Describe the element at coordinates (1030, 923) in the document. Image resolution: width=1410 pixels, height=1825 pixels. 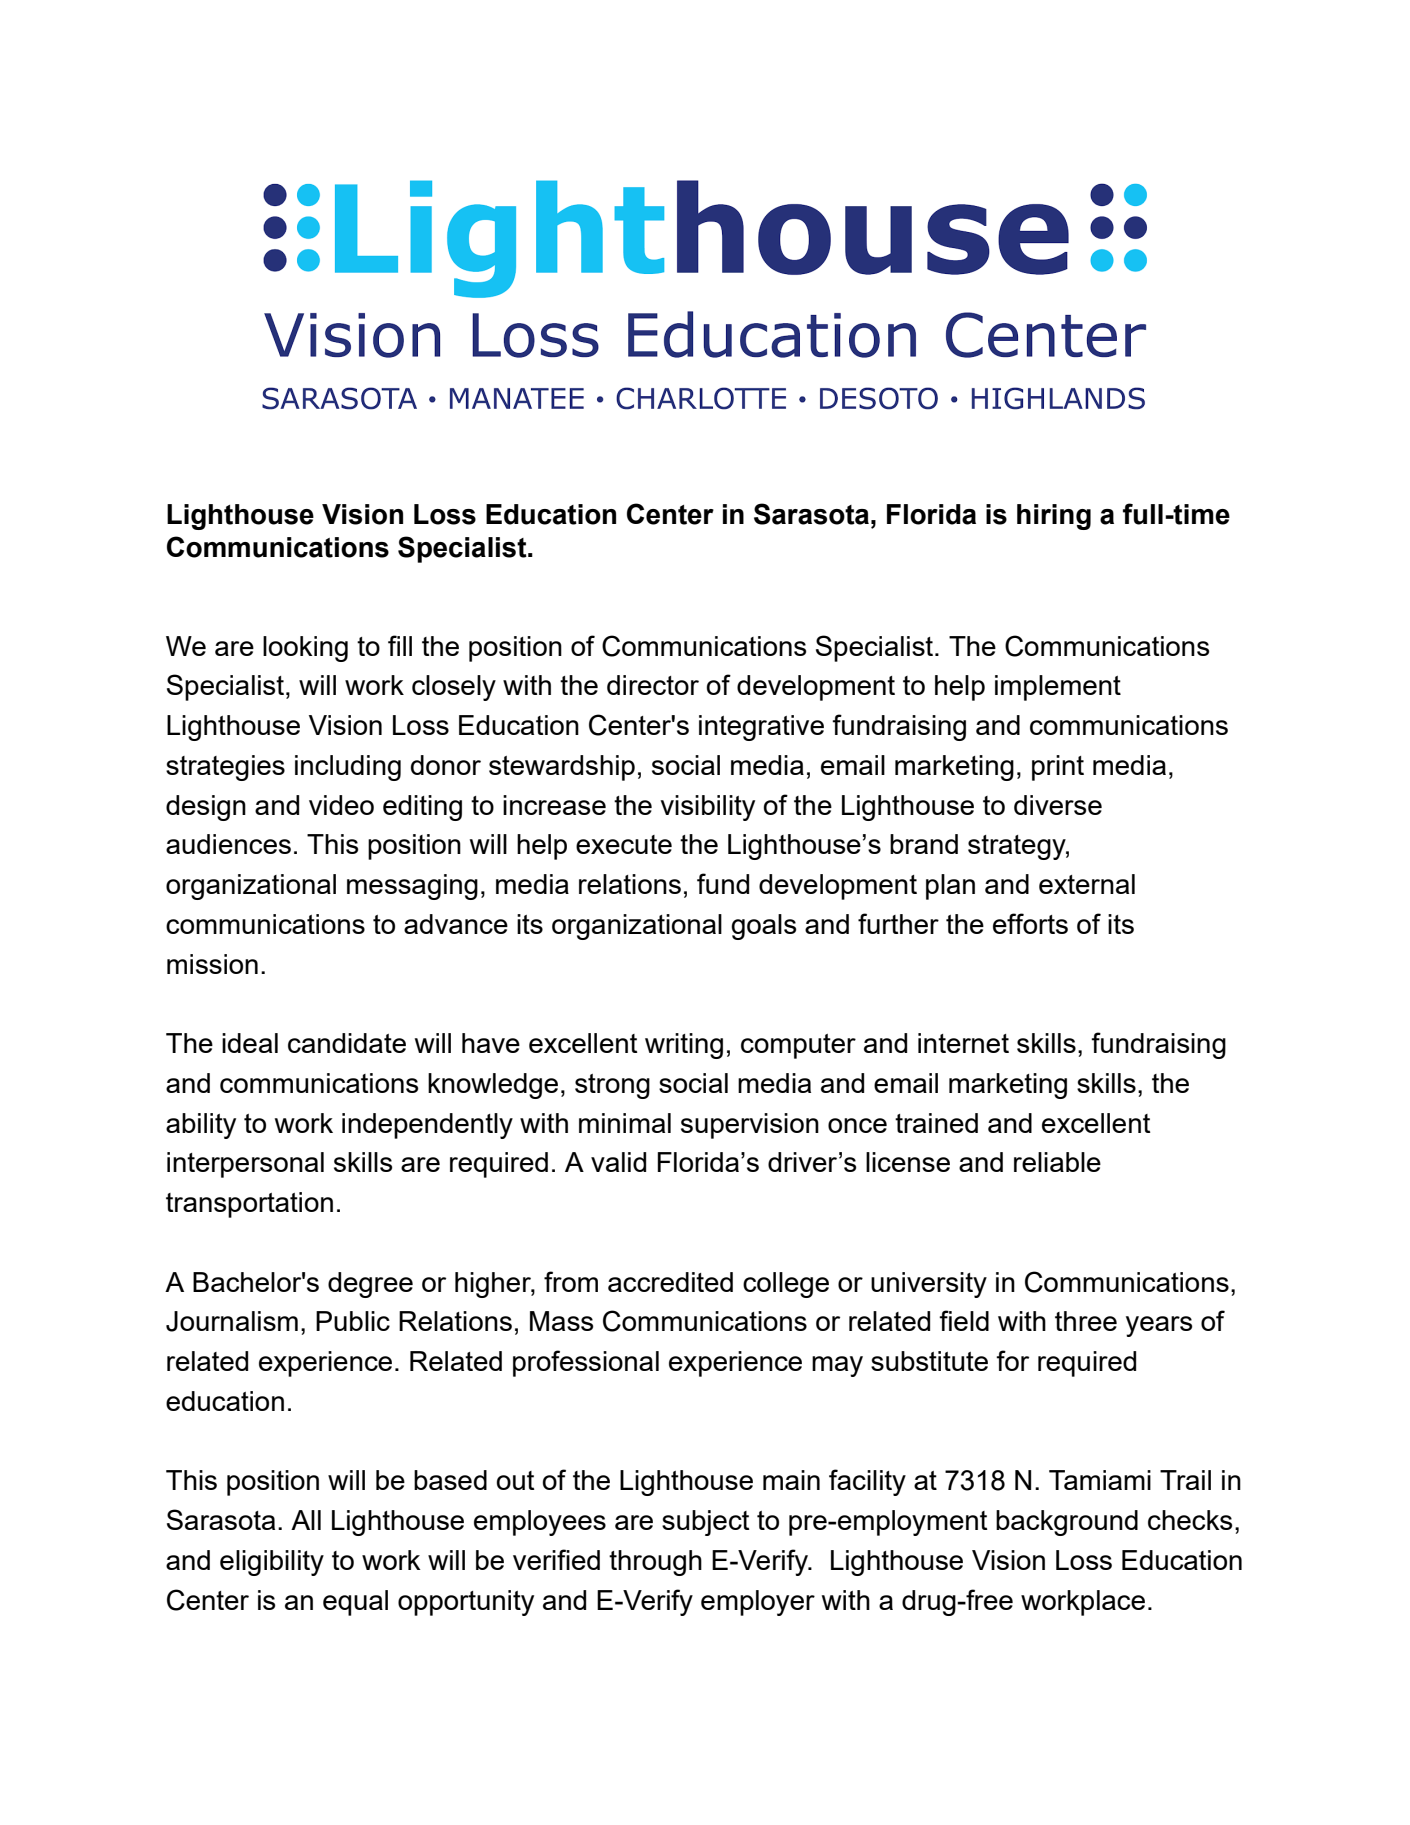
I see `efforts` at that location.
